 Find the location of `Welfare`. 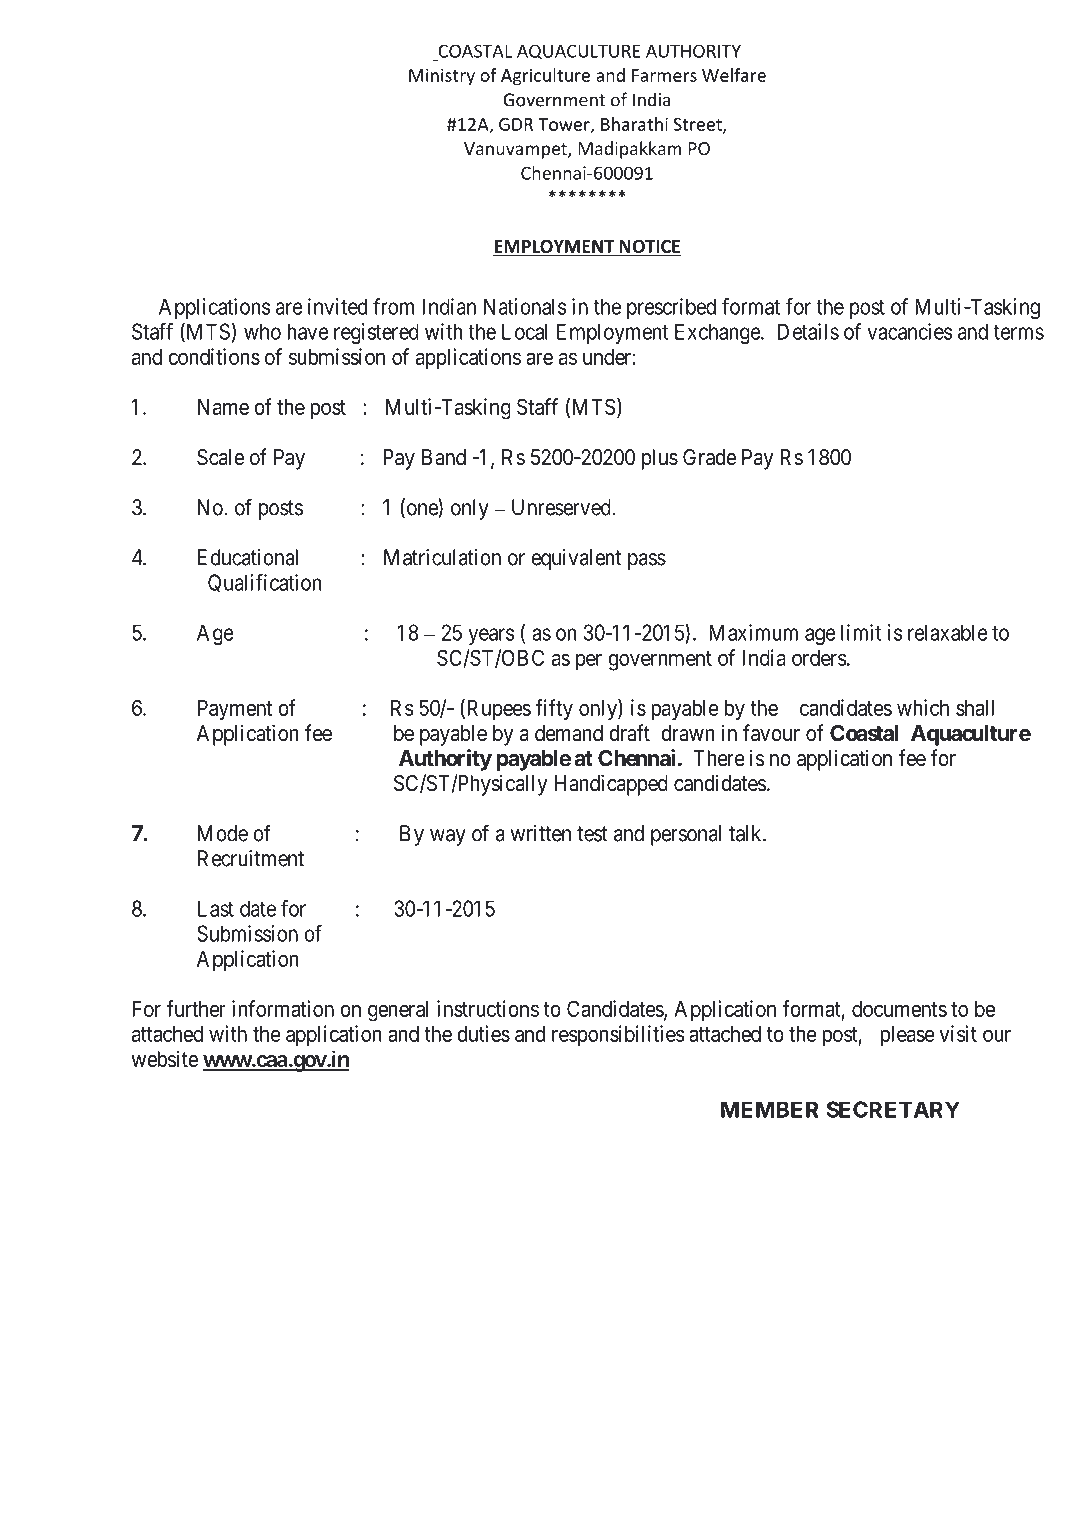

Welfare is located at coordinates (734, 75).
